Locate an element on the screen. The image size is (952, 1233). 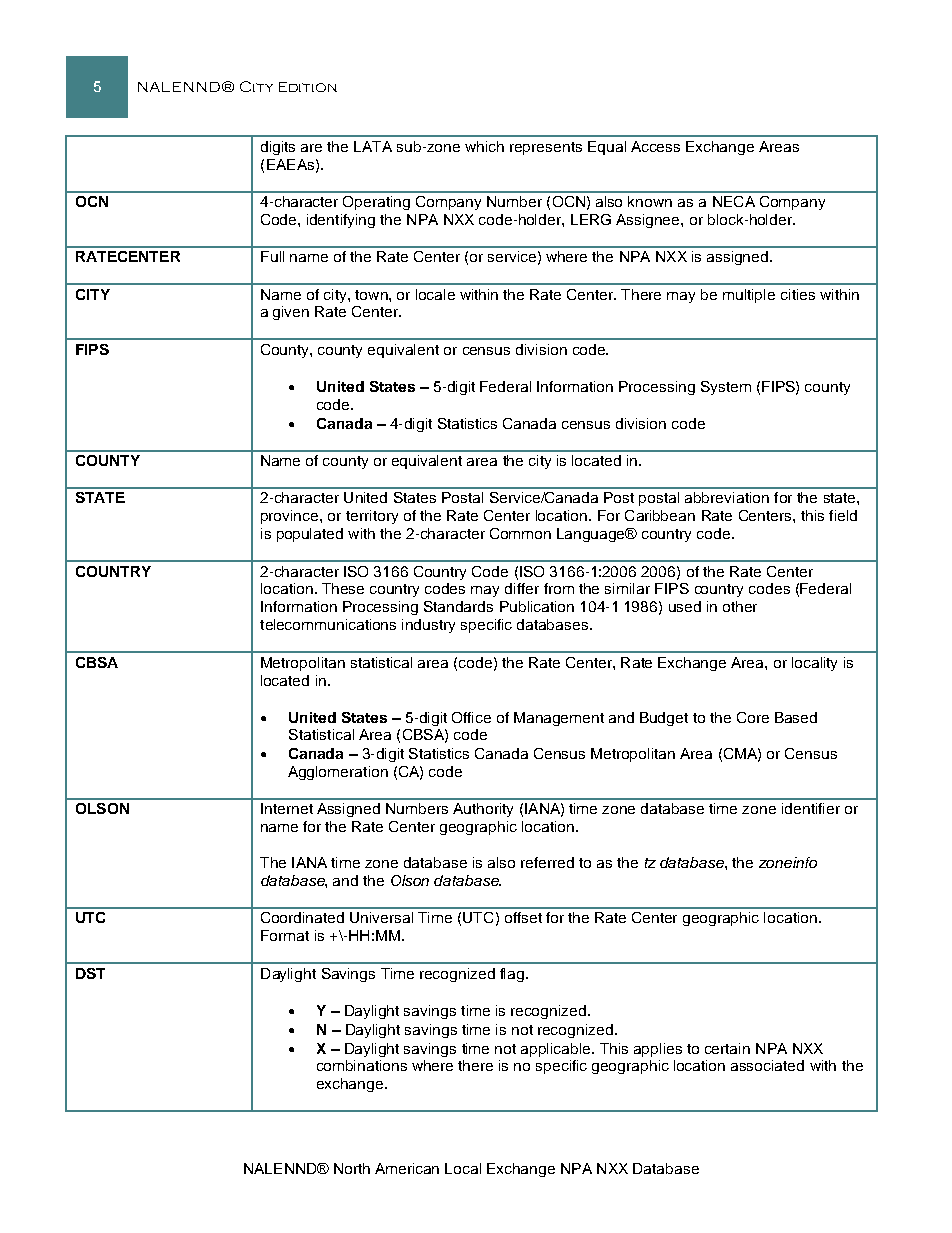
associated is located at coordinates (767, 1065).
